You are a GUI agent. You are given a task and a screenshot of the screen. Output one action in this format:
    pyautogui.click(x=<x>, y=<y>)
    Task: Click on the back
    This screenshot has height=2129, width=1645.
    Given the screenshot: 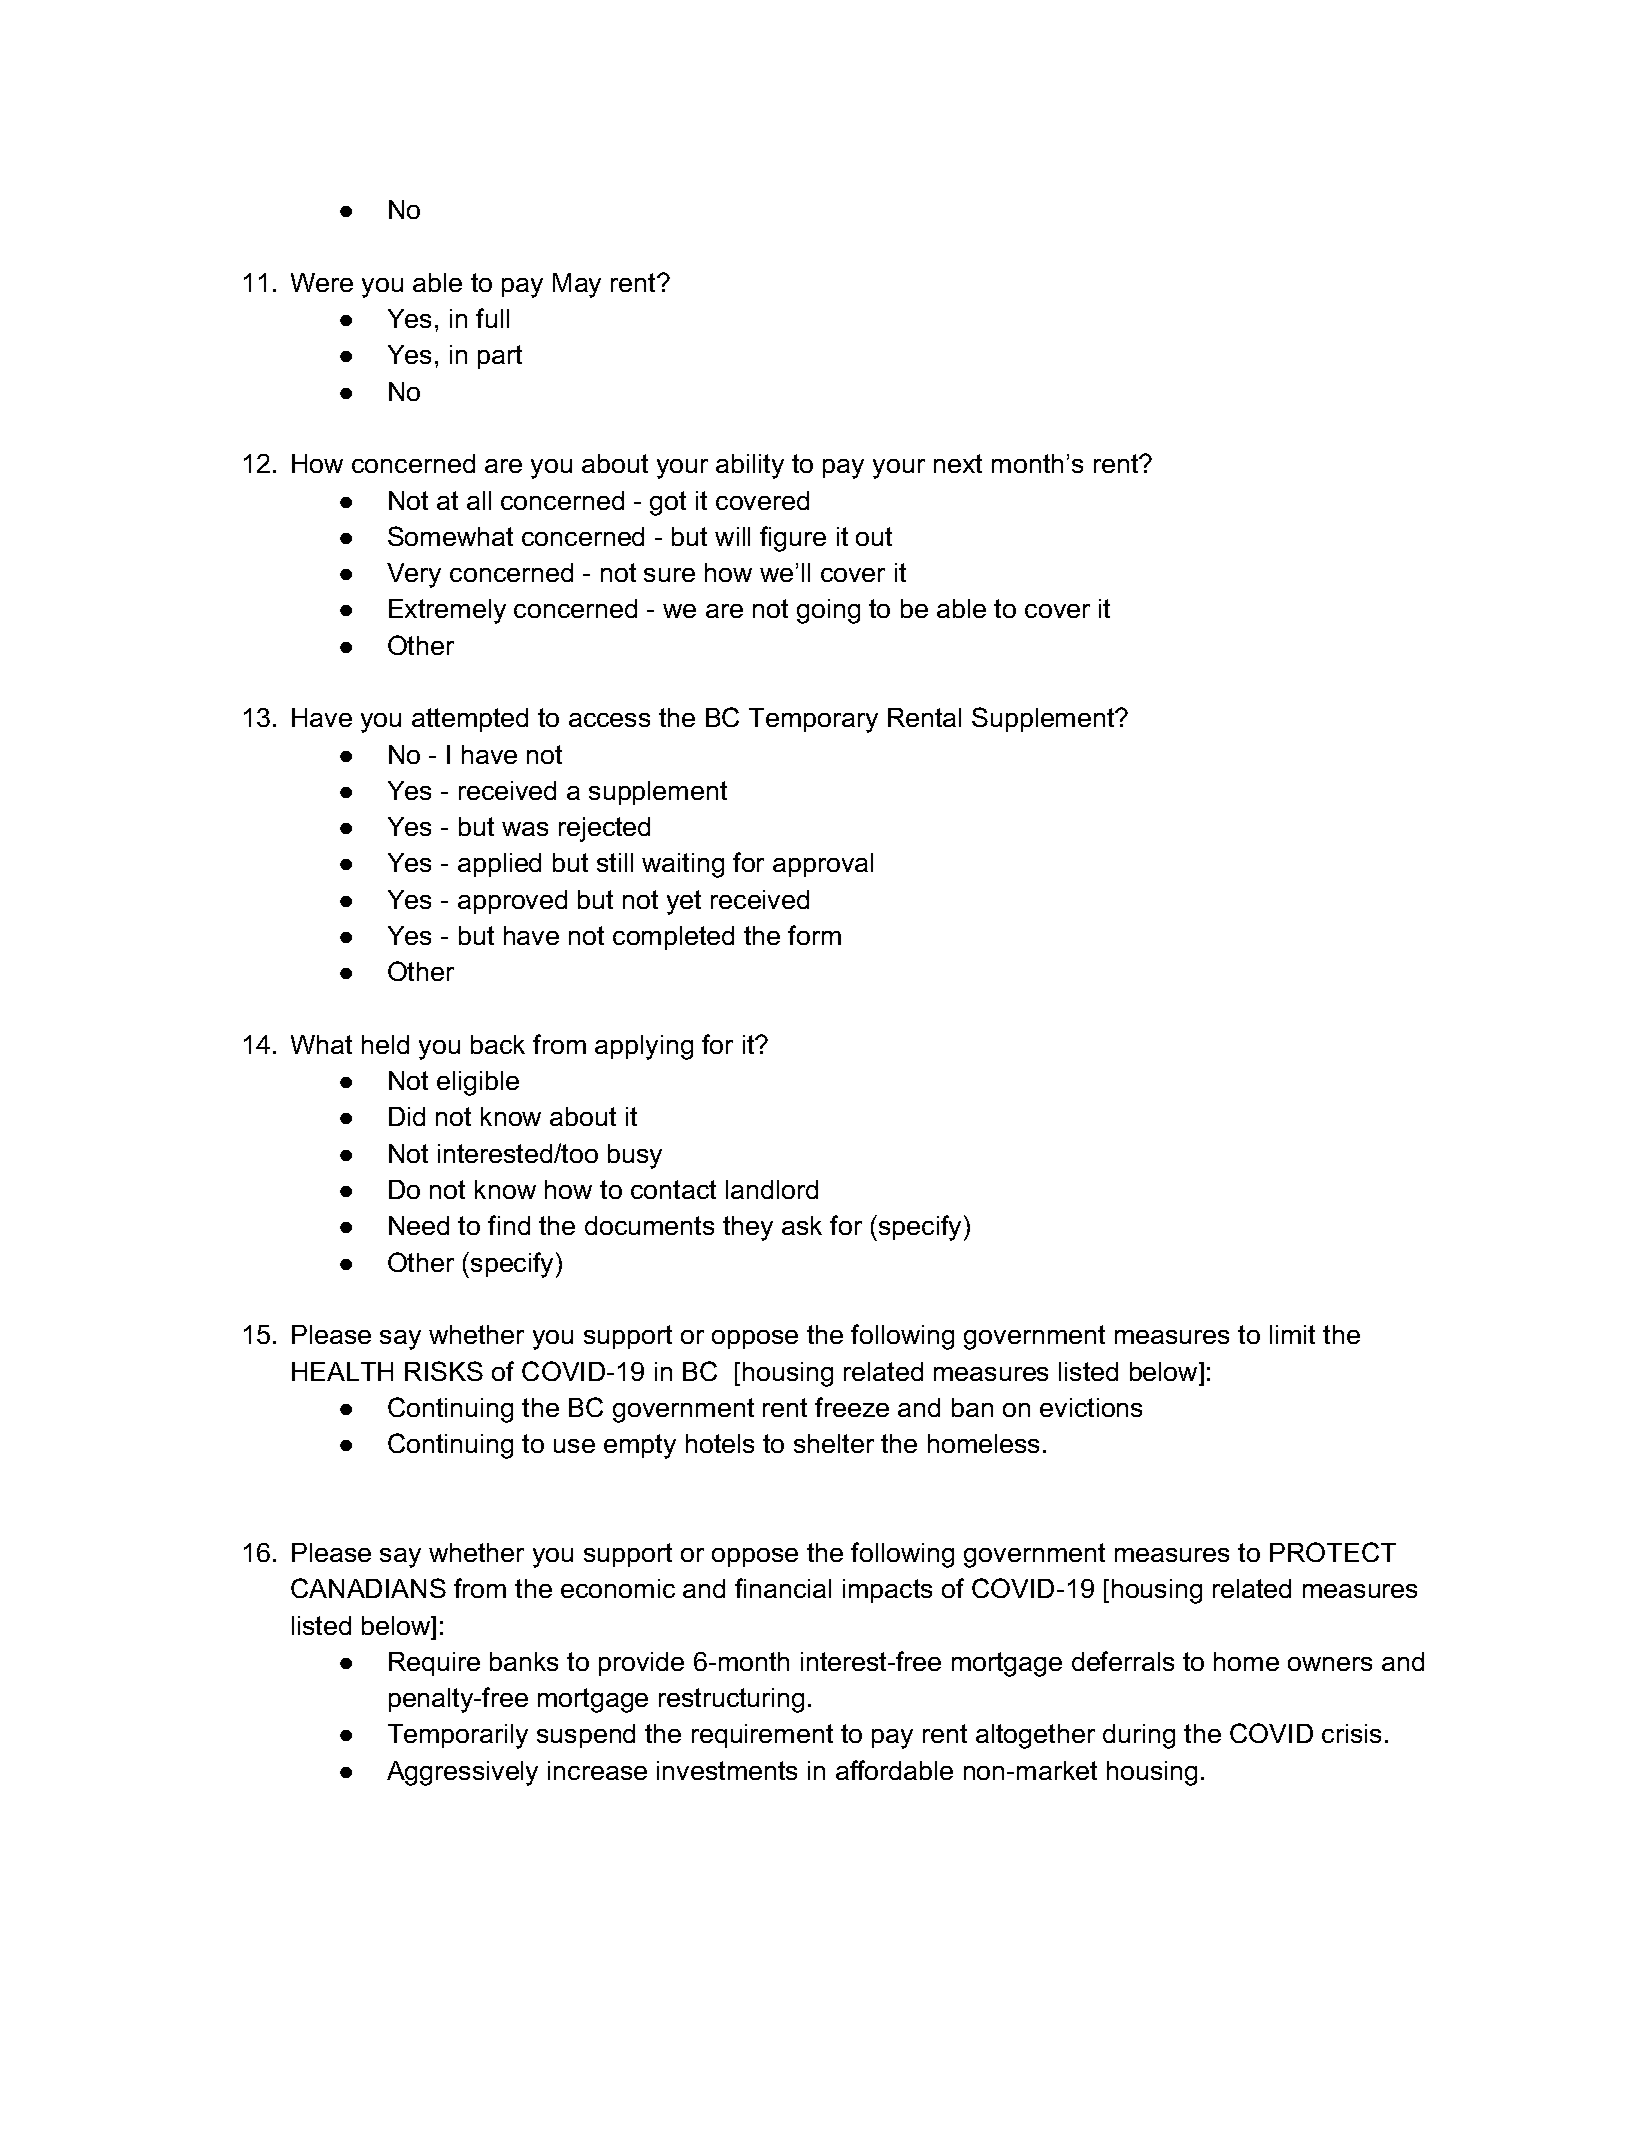 What is the action you would take?
    pyautogui.click(x=498, y=1044)
